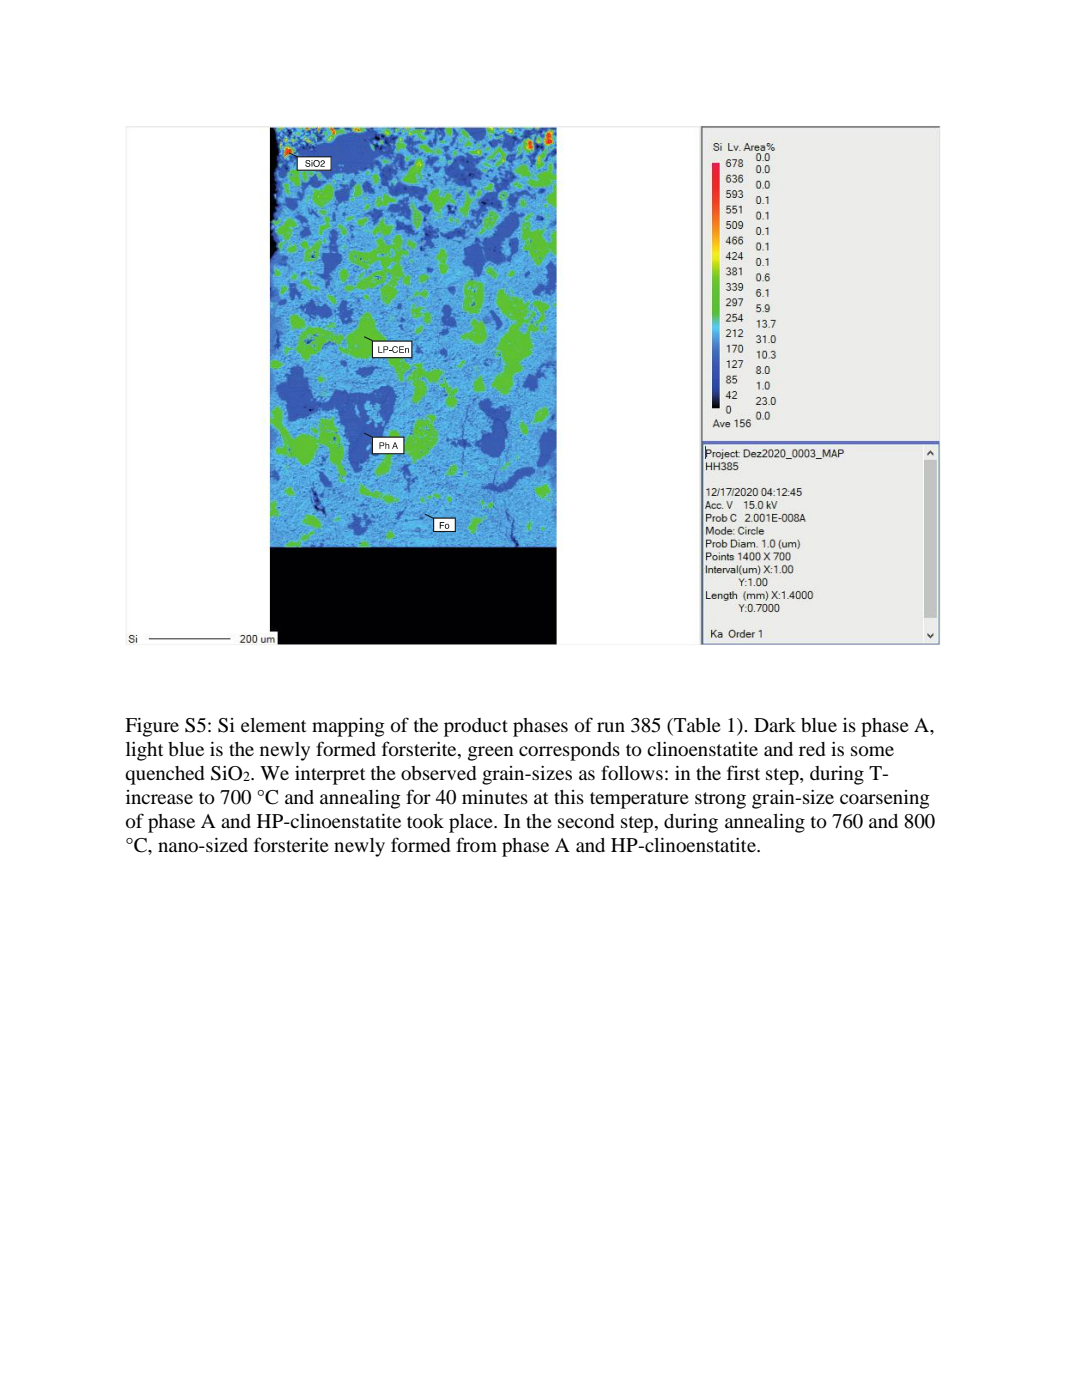 The height and width of the screenshot is (1380, 1066). What do you see at coordinates (775, 725) in the screenshot?
I see `Dark` at bounding box center [775, 725].
